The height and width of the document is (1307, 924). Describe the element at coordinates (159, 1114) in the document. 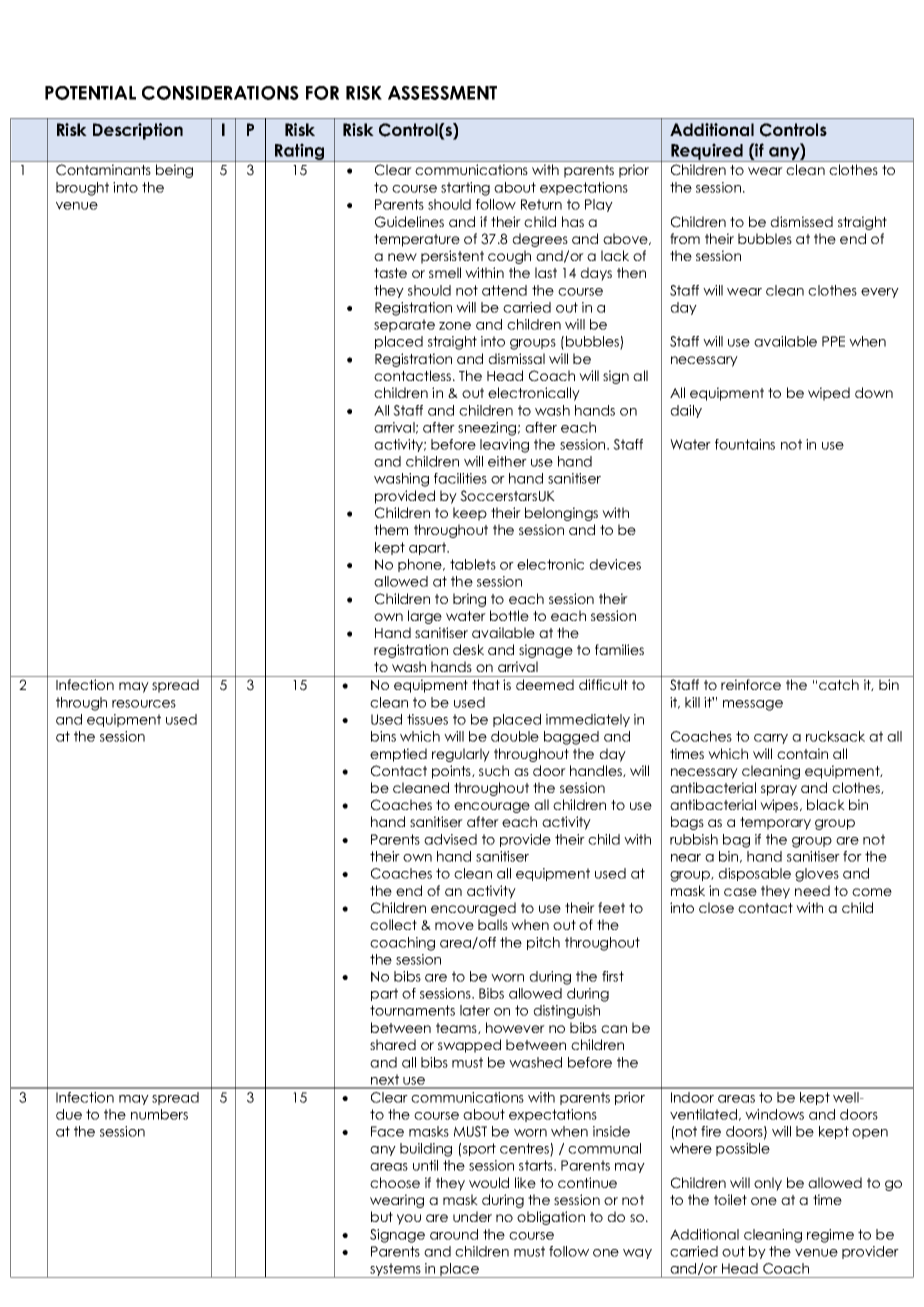

I see `numbers` at that location.
